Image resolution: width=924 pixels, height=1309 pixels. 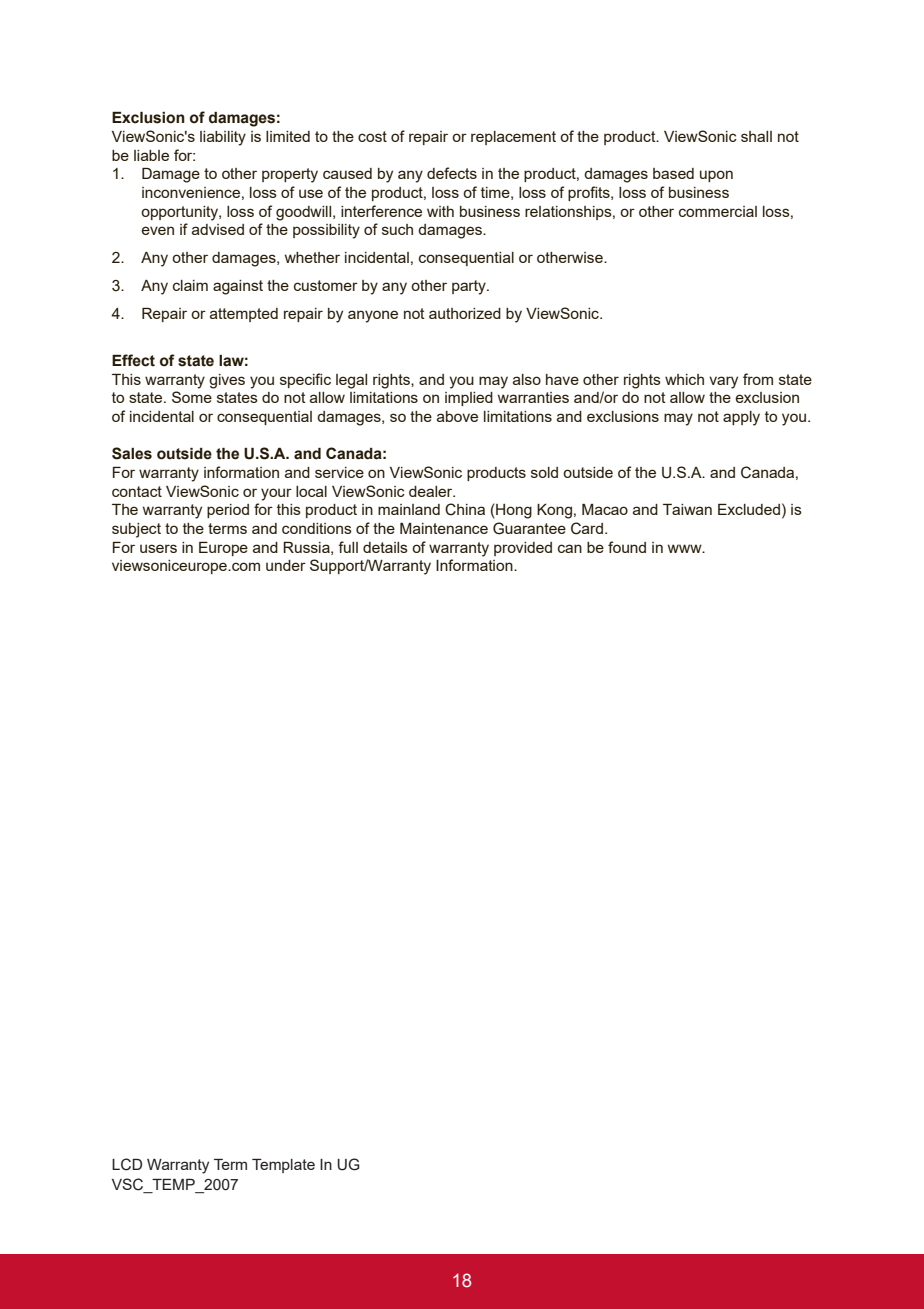 What do you see at coordinates (444, 528) in the screenshot?
I see `Maintenance` at bounding box center [444, 528].
